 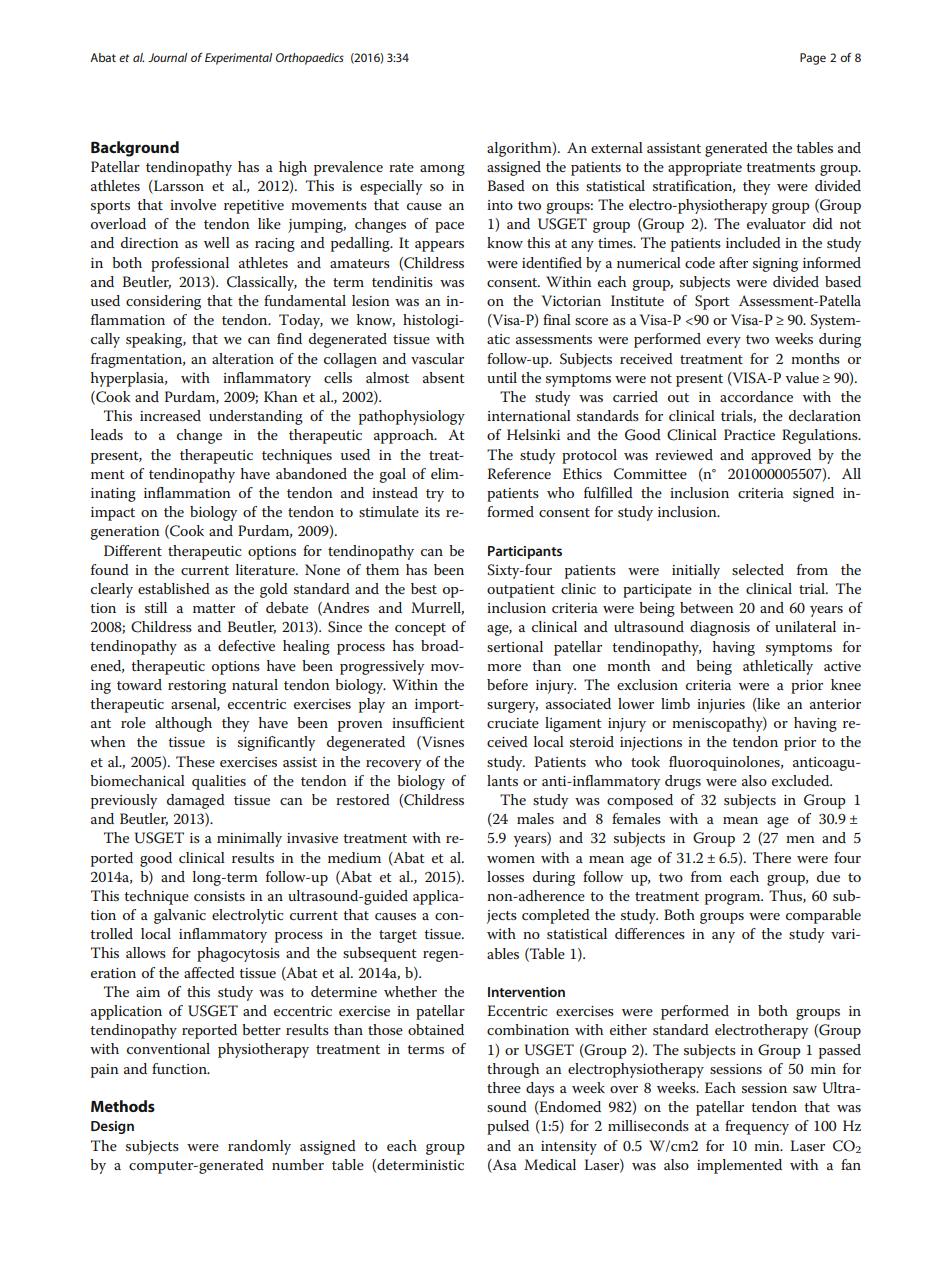 What do you see at coordinates (513, 723) in the document?
I see `cruciate` at bounding box center [513, 723].
